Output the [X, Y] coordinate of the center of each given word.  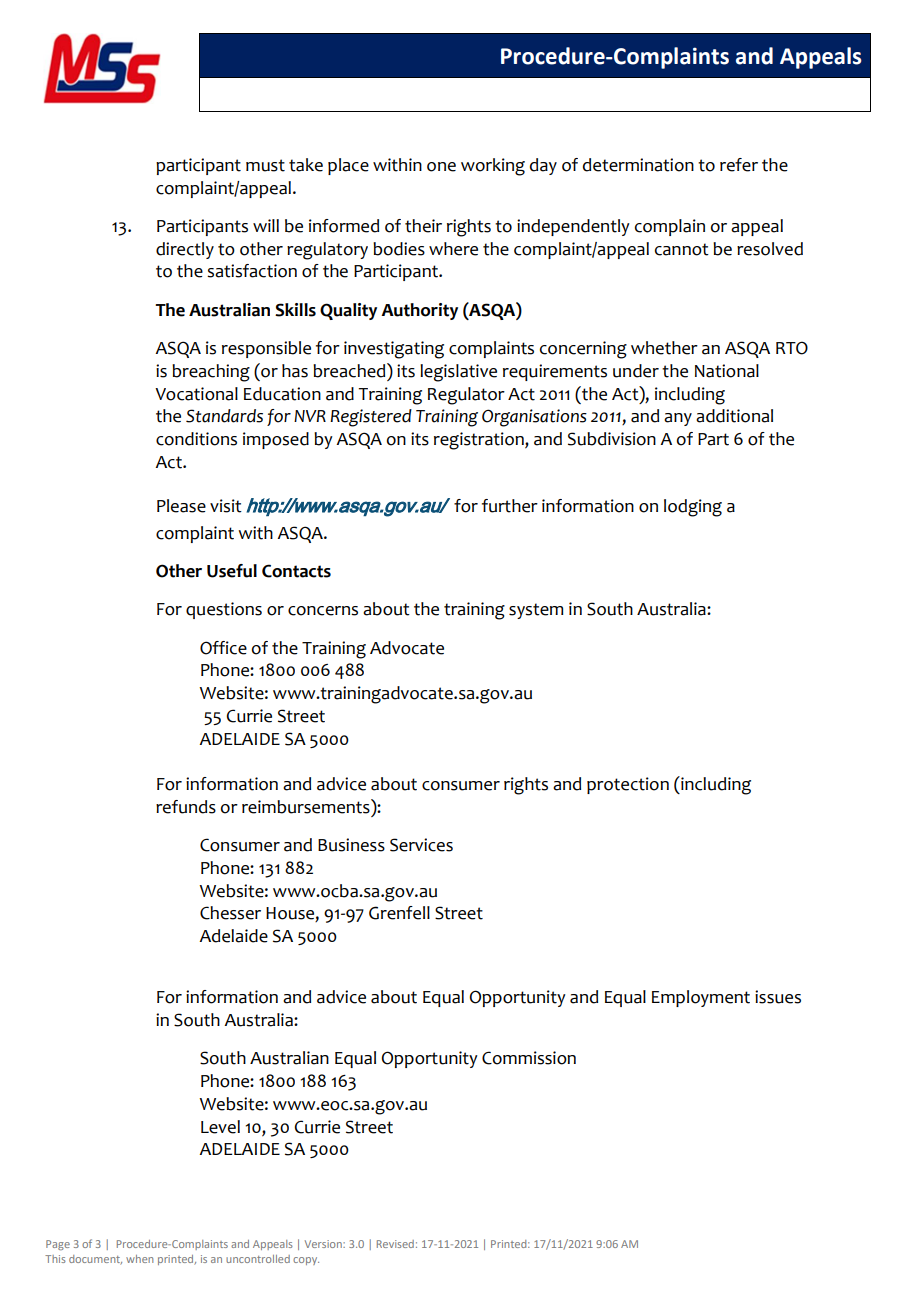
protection [628, 785]
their [423, 226]
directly [185, 250]
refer [739, 165]
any [678, 419]
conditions [196, 439]
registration [480, 441]
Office [223, 648]
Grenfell [399, 913]
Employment [701, 998]
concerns [323, 611]
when [139, 1259]
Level [220, 1127]
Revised [395, 1244]
